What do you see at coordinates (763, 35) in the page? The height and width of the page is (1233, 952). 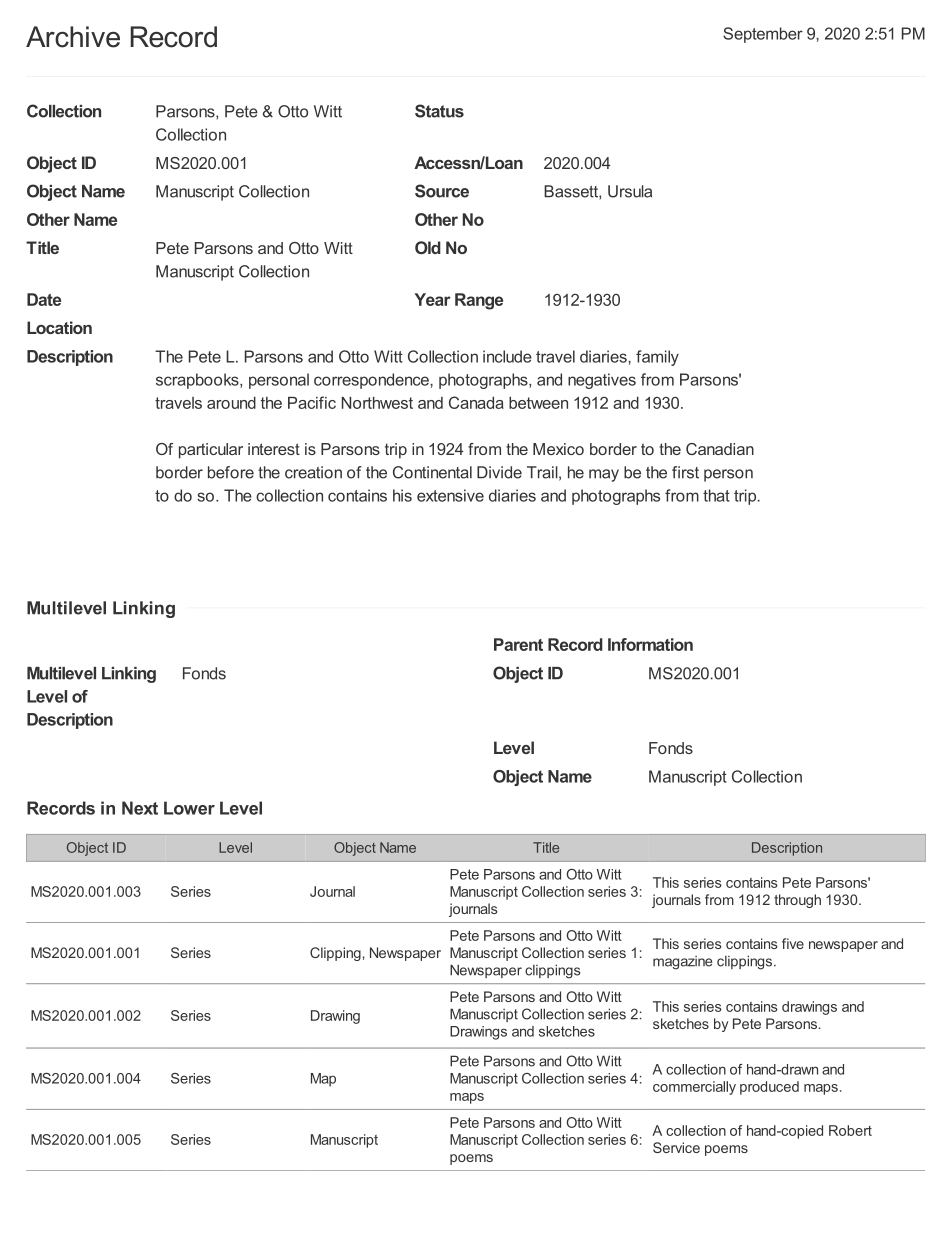 I see `September` at bounding box center [763, 35].
